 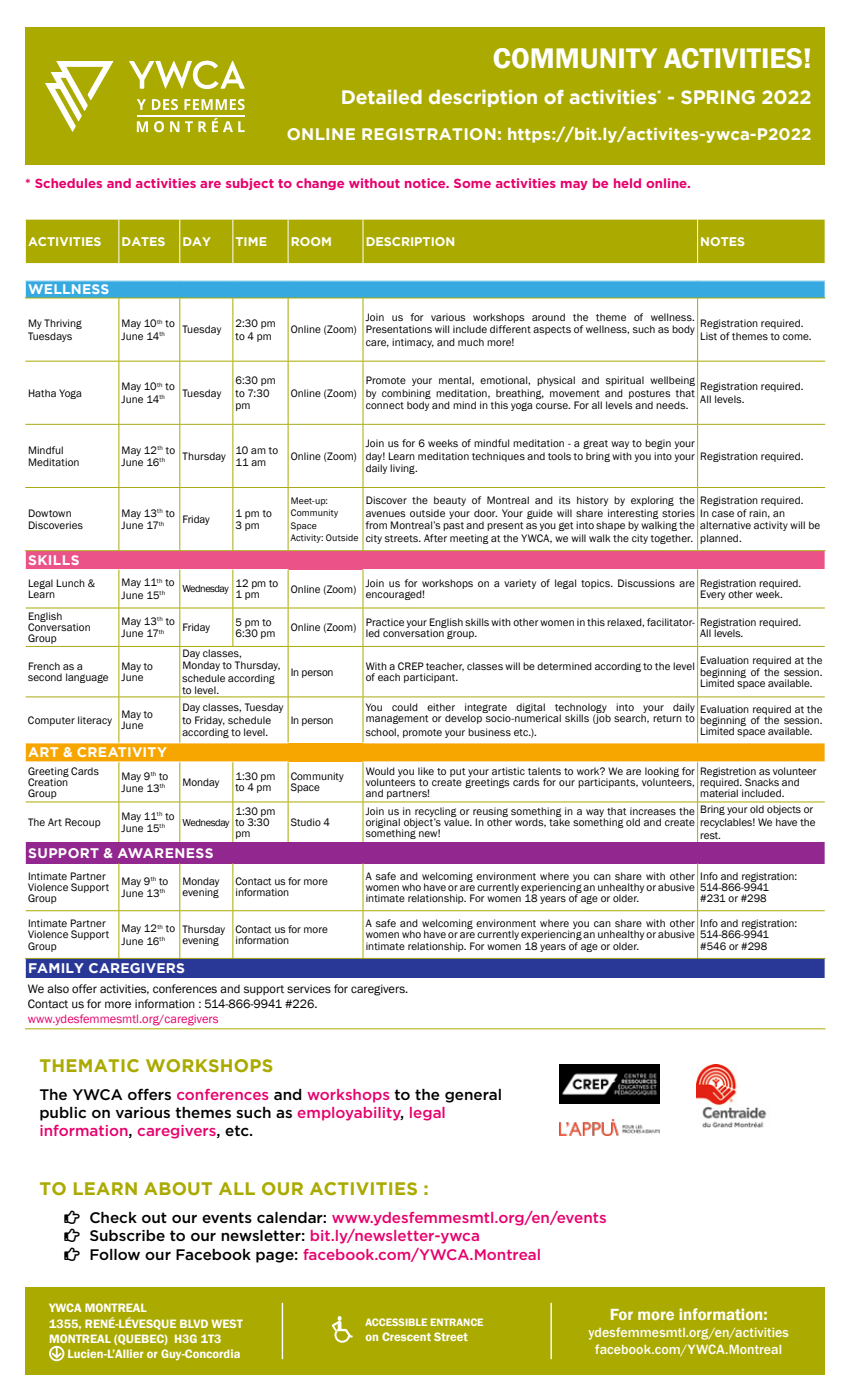 What do you see at coordinates (382, 97) in the page?
I see `Detailed` at bounding box center [382, 97].
